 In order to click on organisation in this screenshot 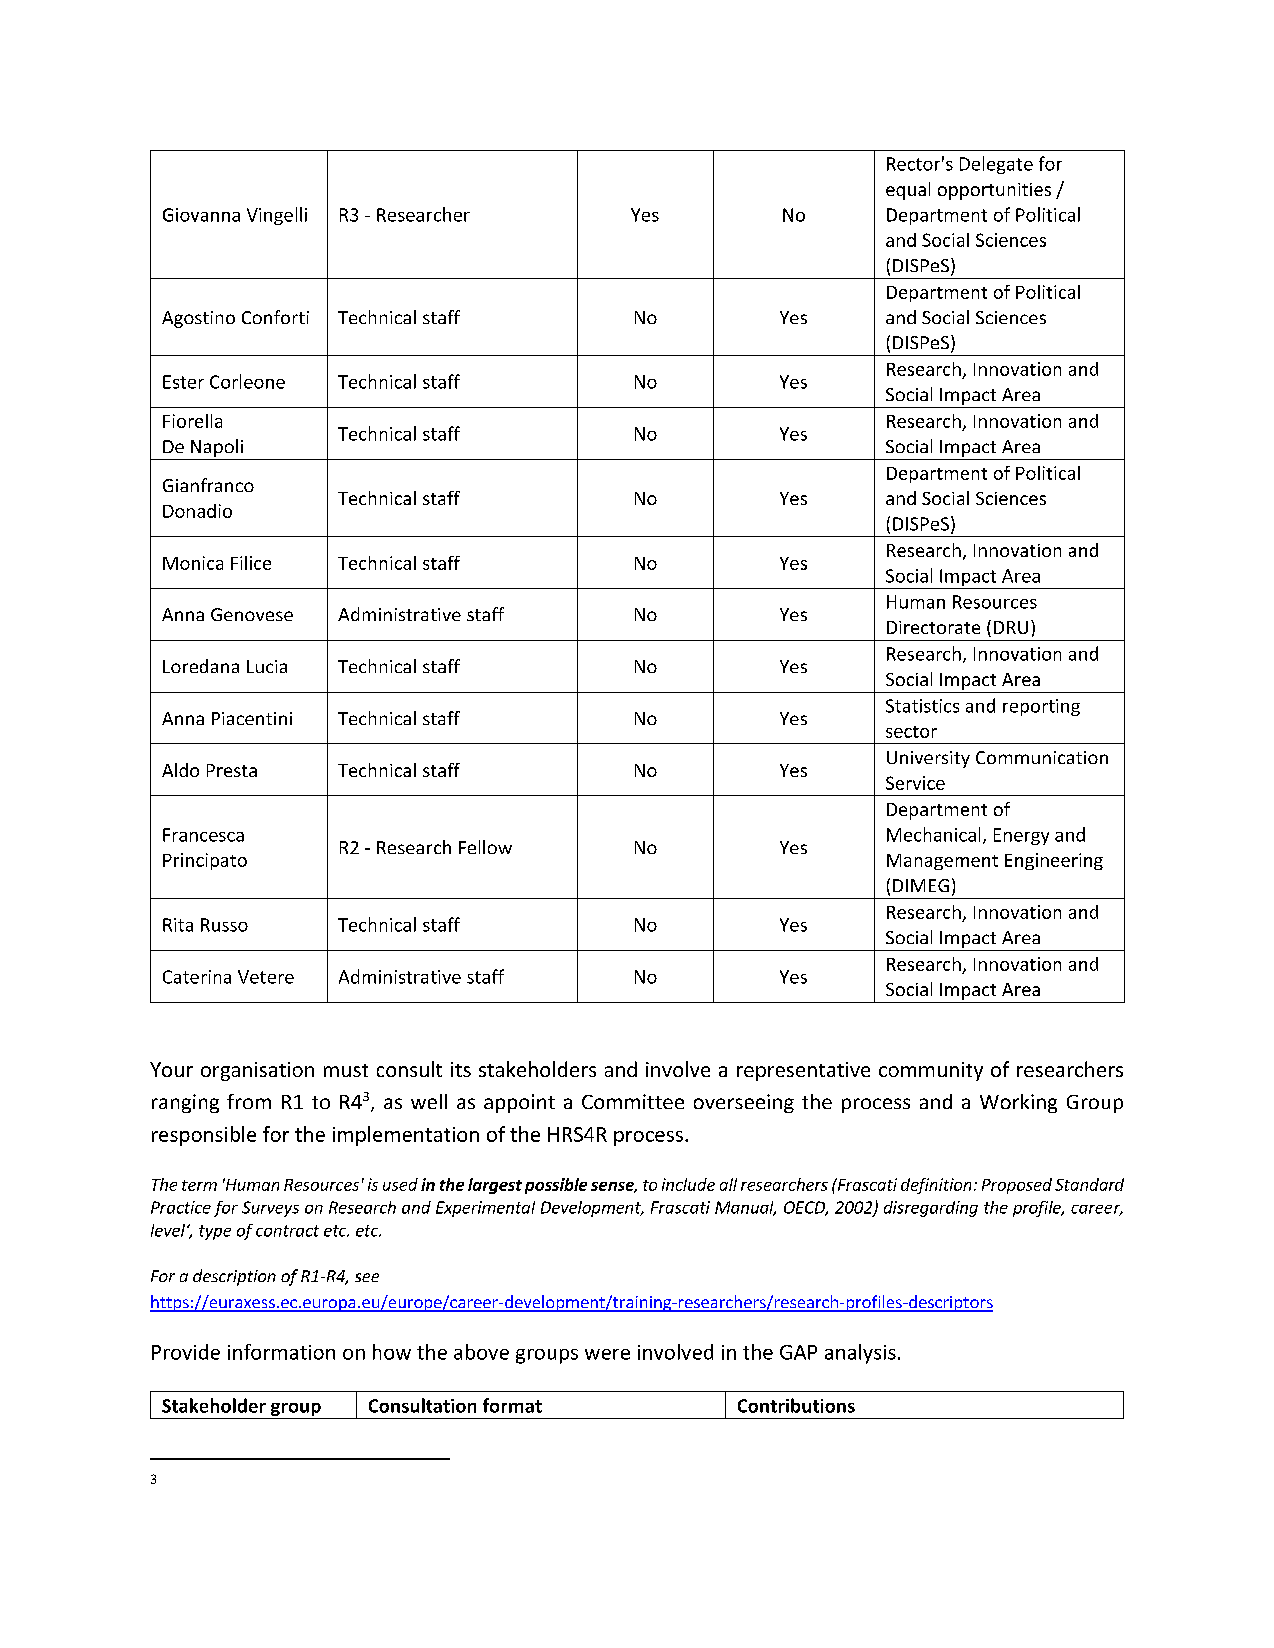, I will do `click(257, 1071)`.
